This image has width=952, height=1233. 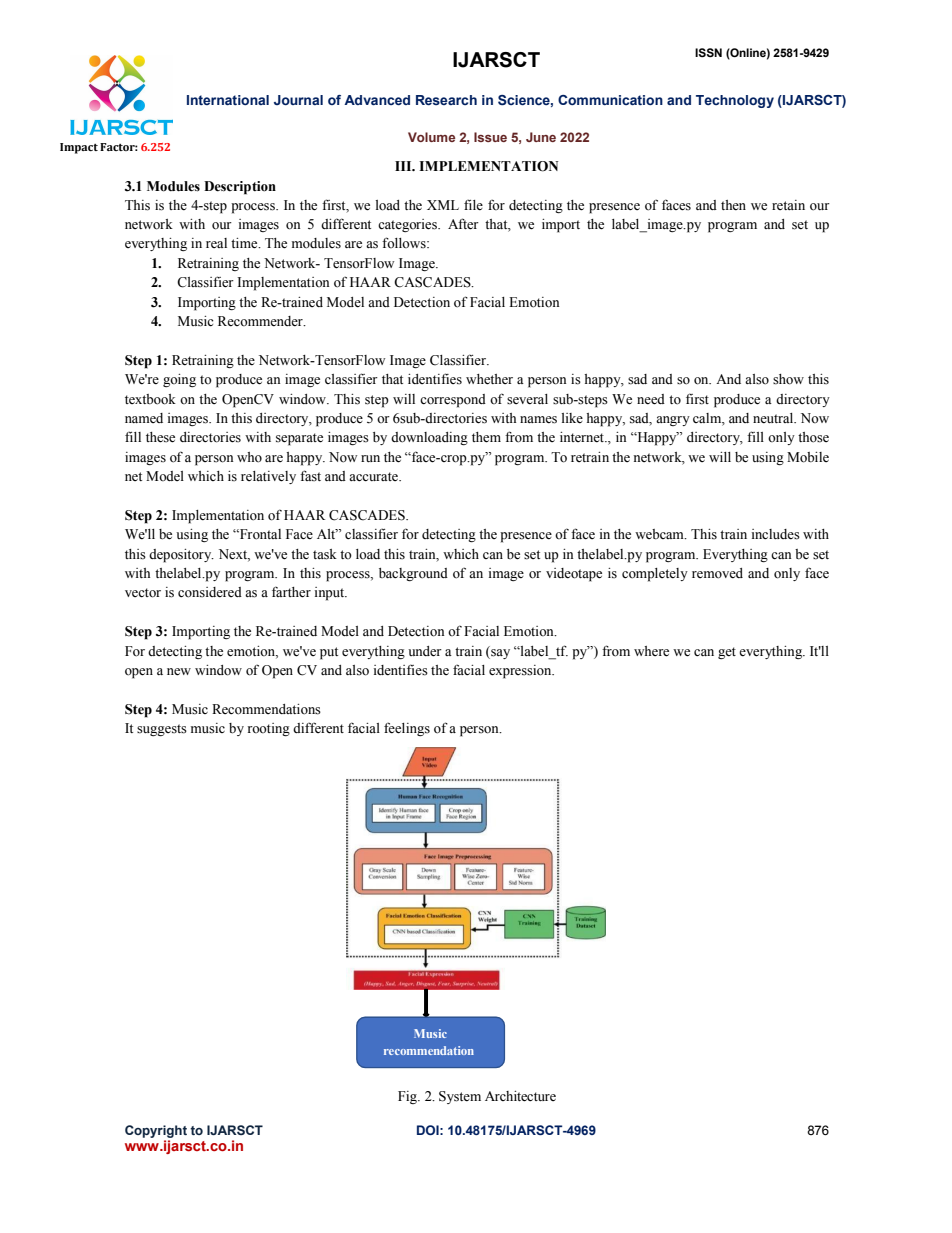 What do you see at coordinates (228, 100) in the image?
I see `International` at bounding box center [228, 100].
